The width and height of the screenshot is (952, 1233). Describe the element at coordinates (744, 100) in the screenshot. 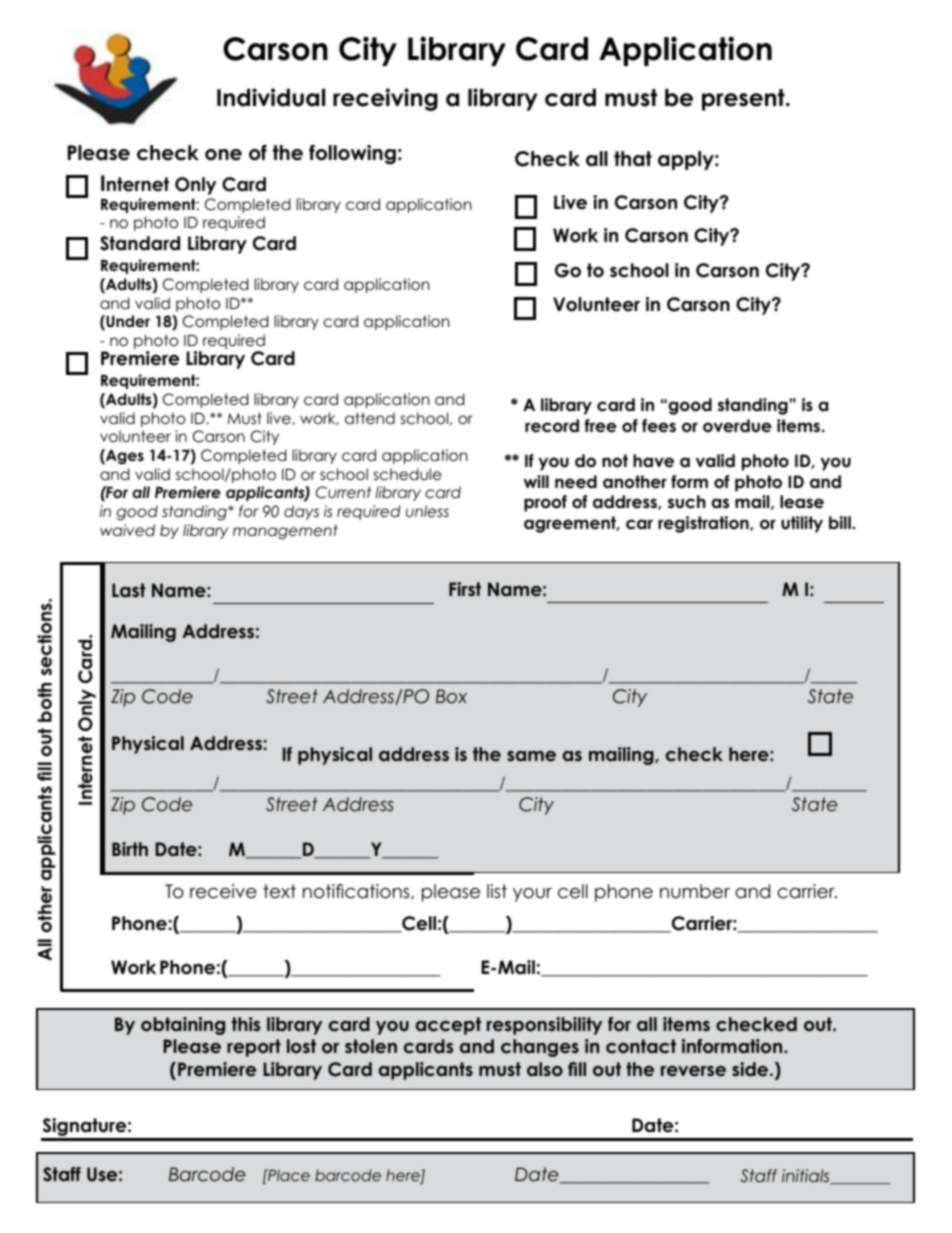

I see `present` at that location.
